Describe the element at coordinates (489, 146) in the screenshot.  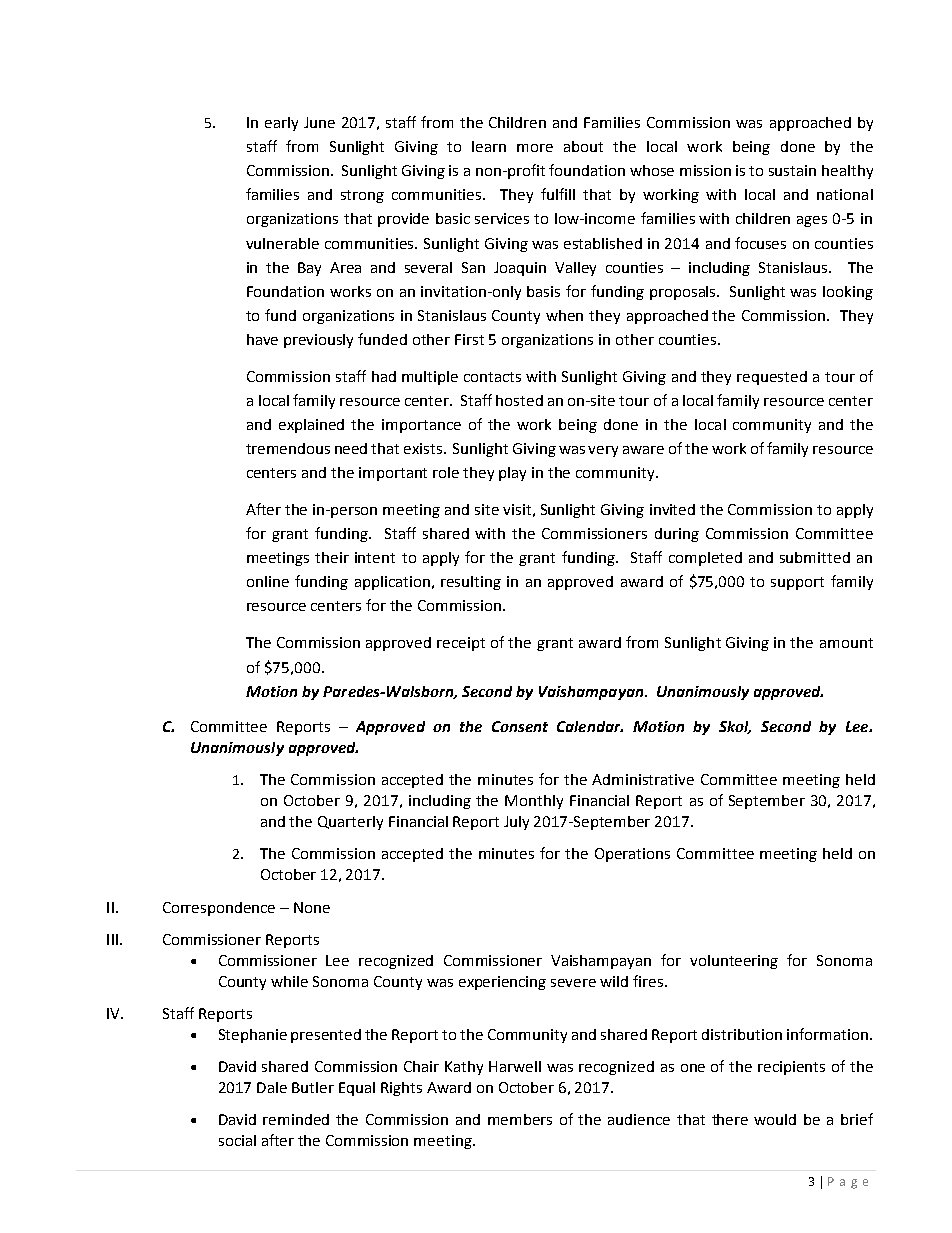
I see `learn` at that location.
